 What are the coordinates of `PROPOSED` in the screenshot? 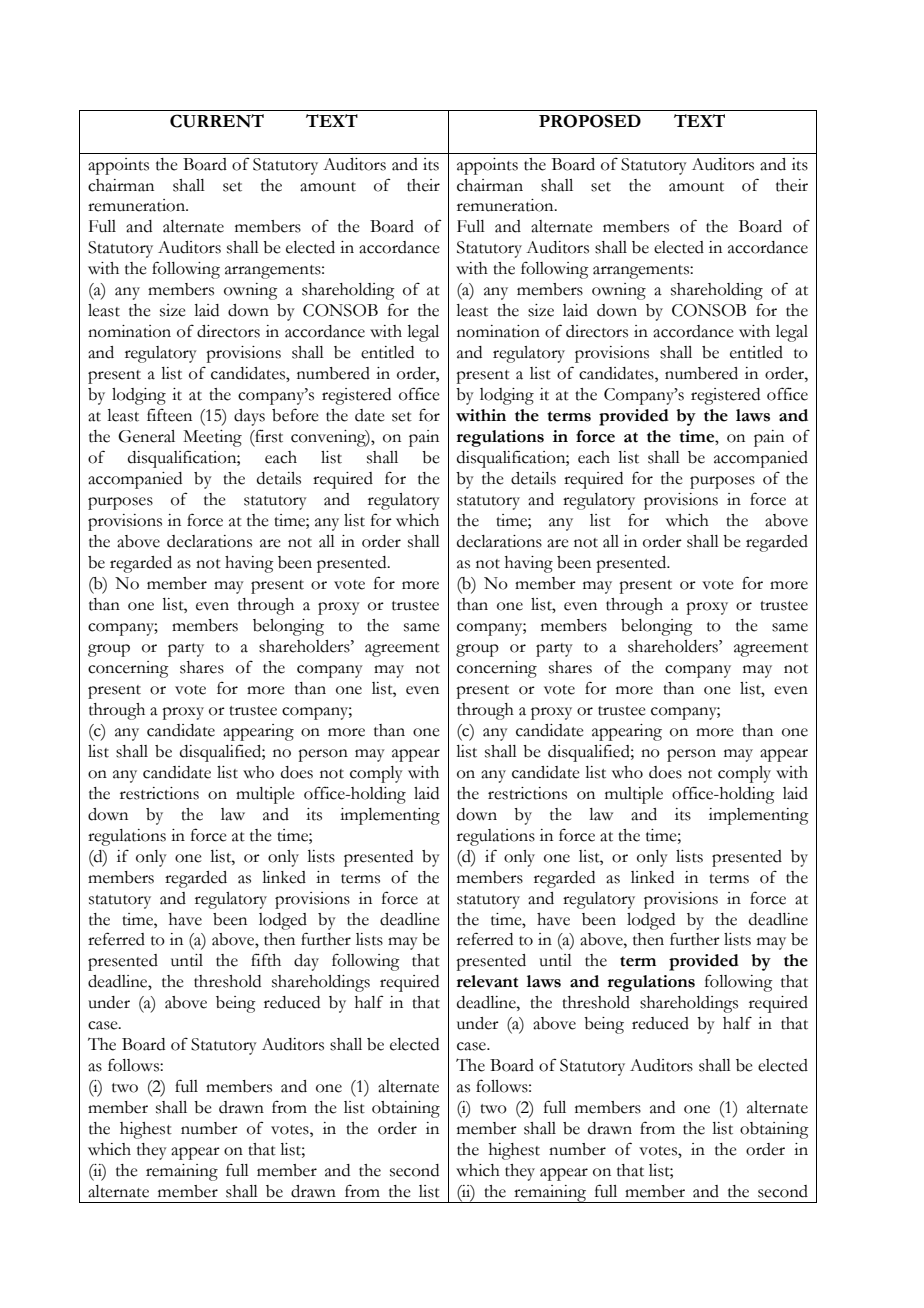 It's located at (590, 121).
